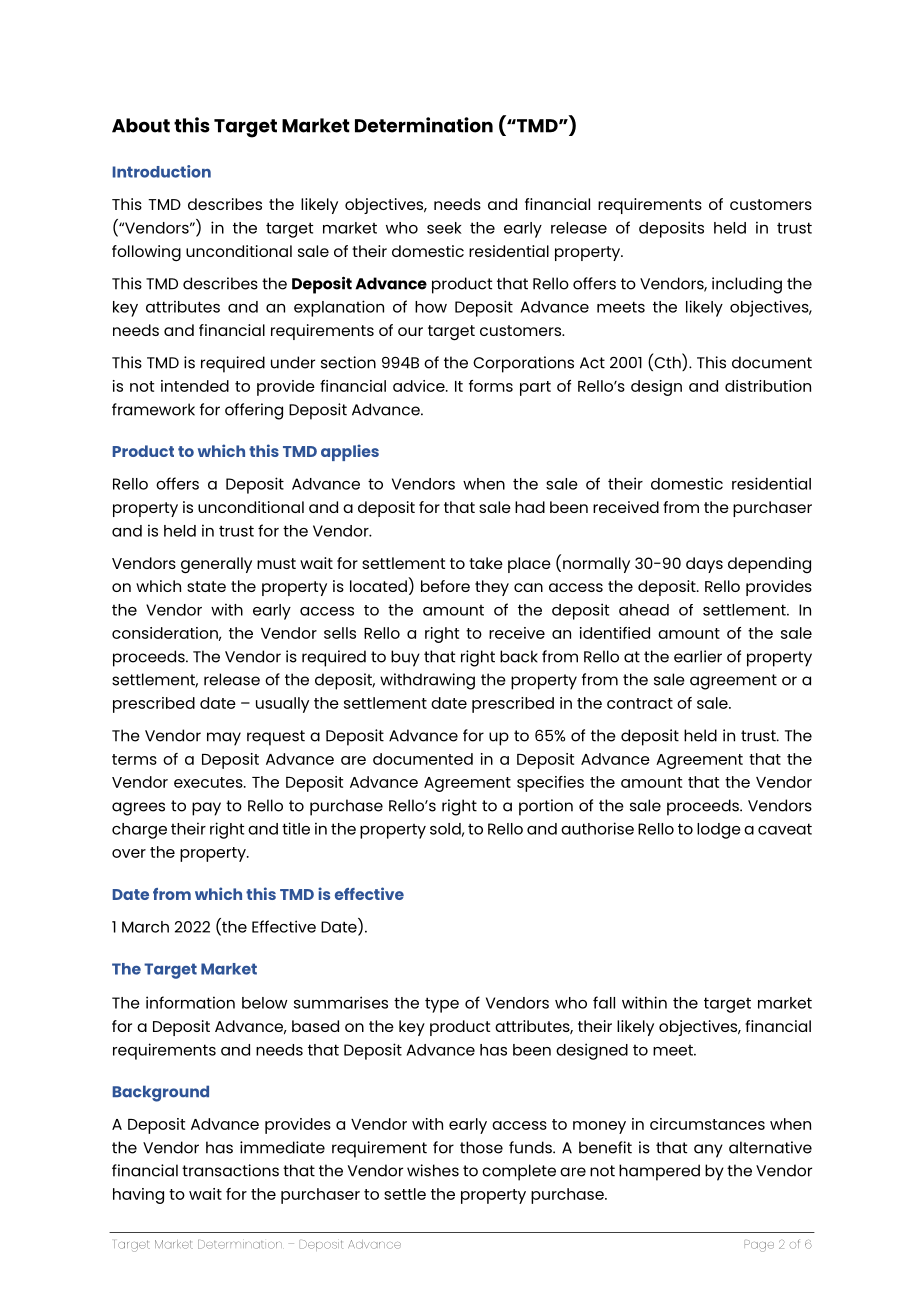  I want to click on portion, so click(546, 807).
